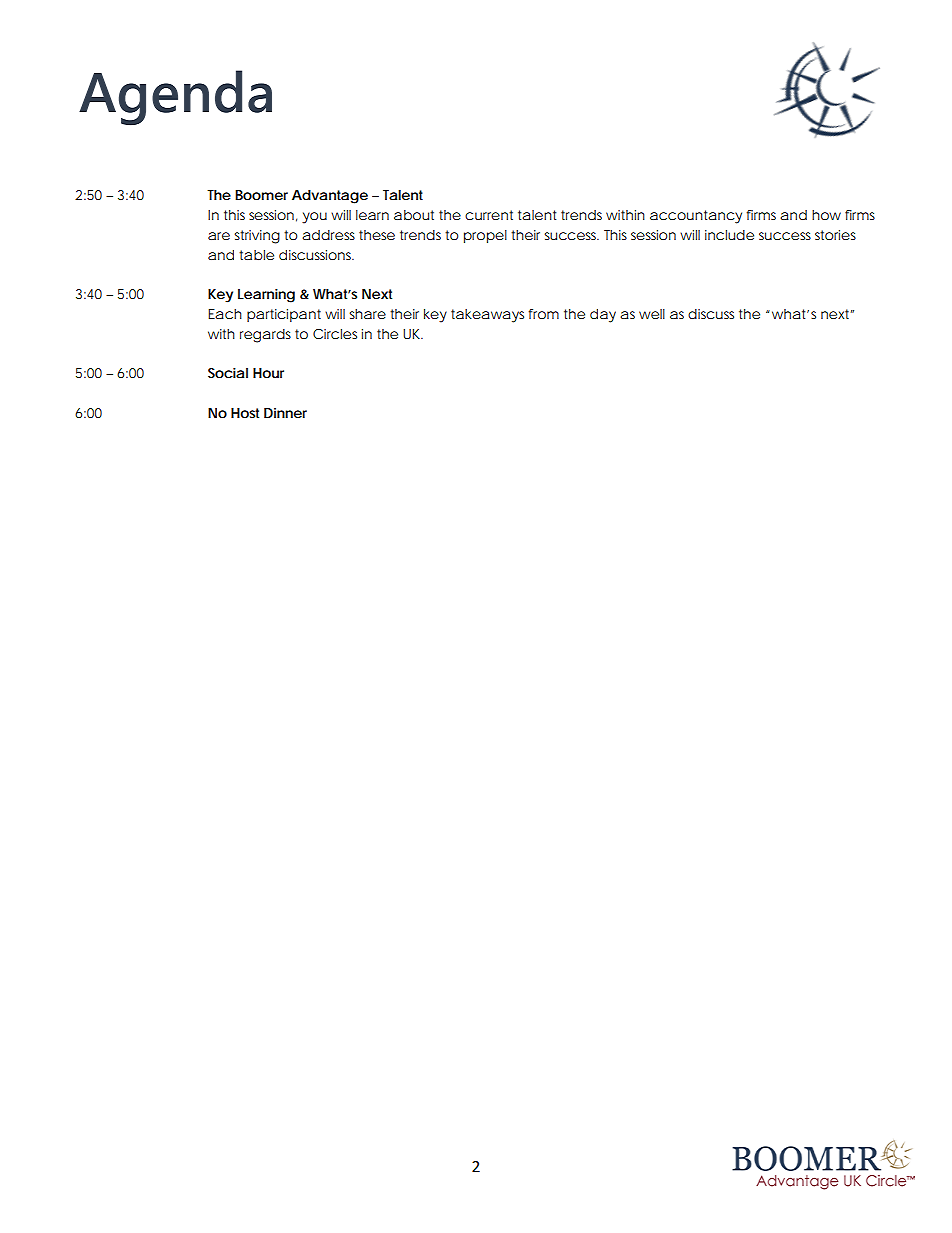 This image has width=952, height=1233. Describe the element at coordinates (729, 235) in the image. I see `include` at that location.
